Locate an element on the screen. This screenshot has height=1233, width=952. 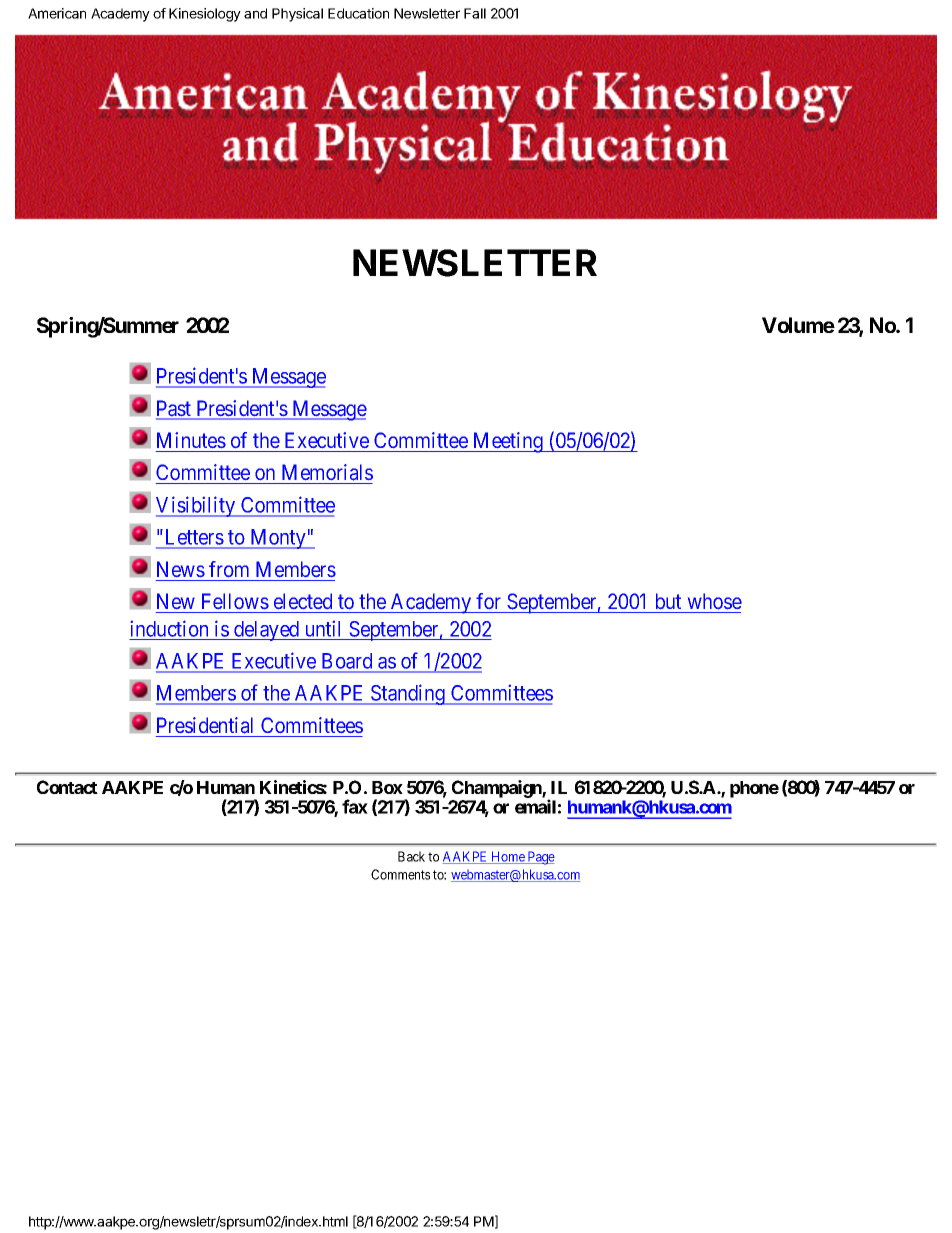
Back is located at coordinates (411, 856).
